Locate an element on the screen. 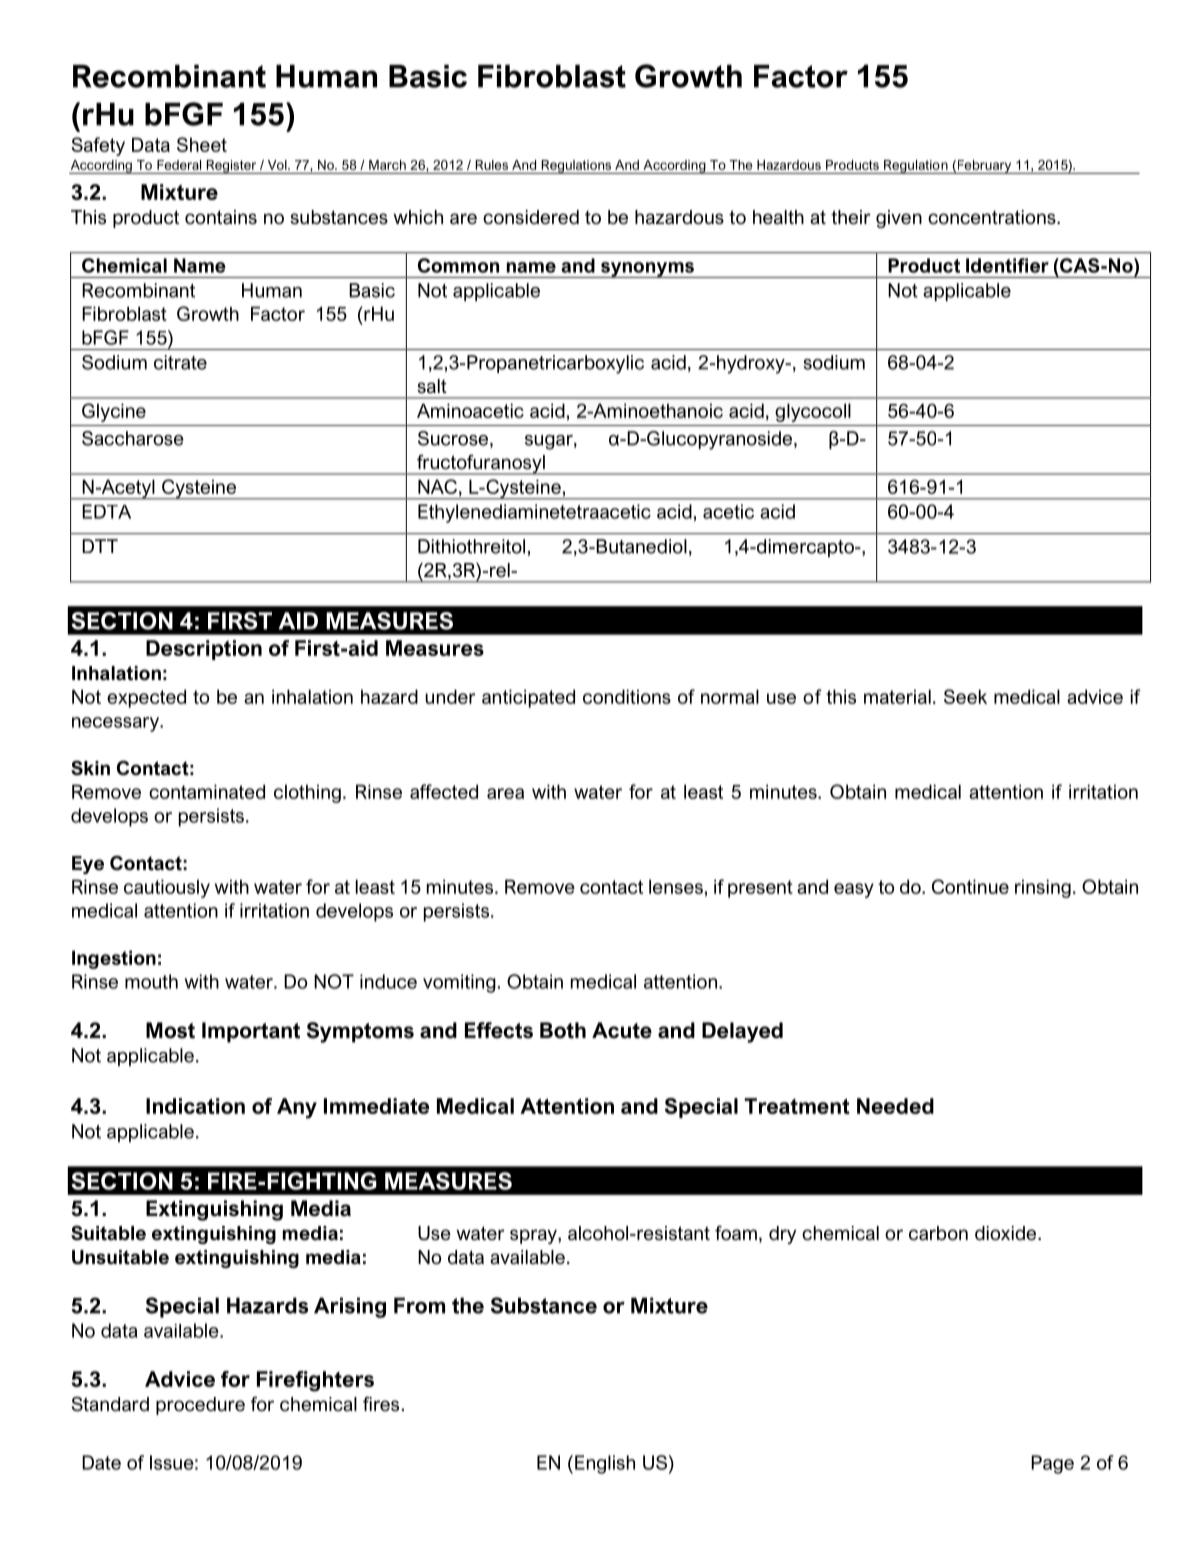  given is located at coordinates (899, 219).
